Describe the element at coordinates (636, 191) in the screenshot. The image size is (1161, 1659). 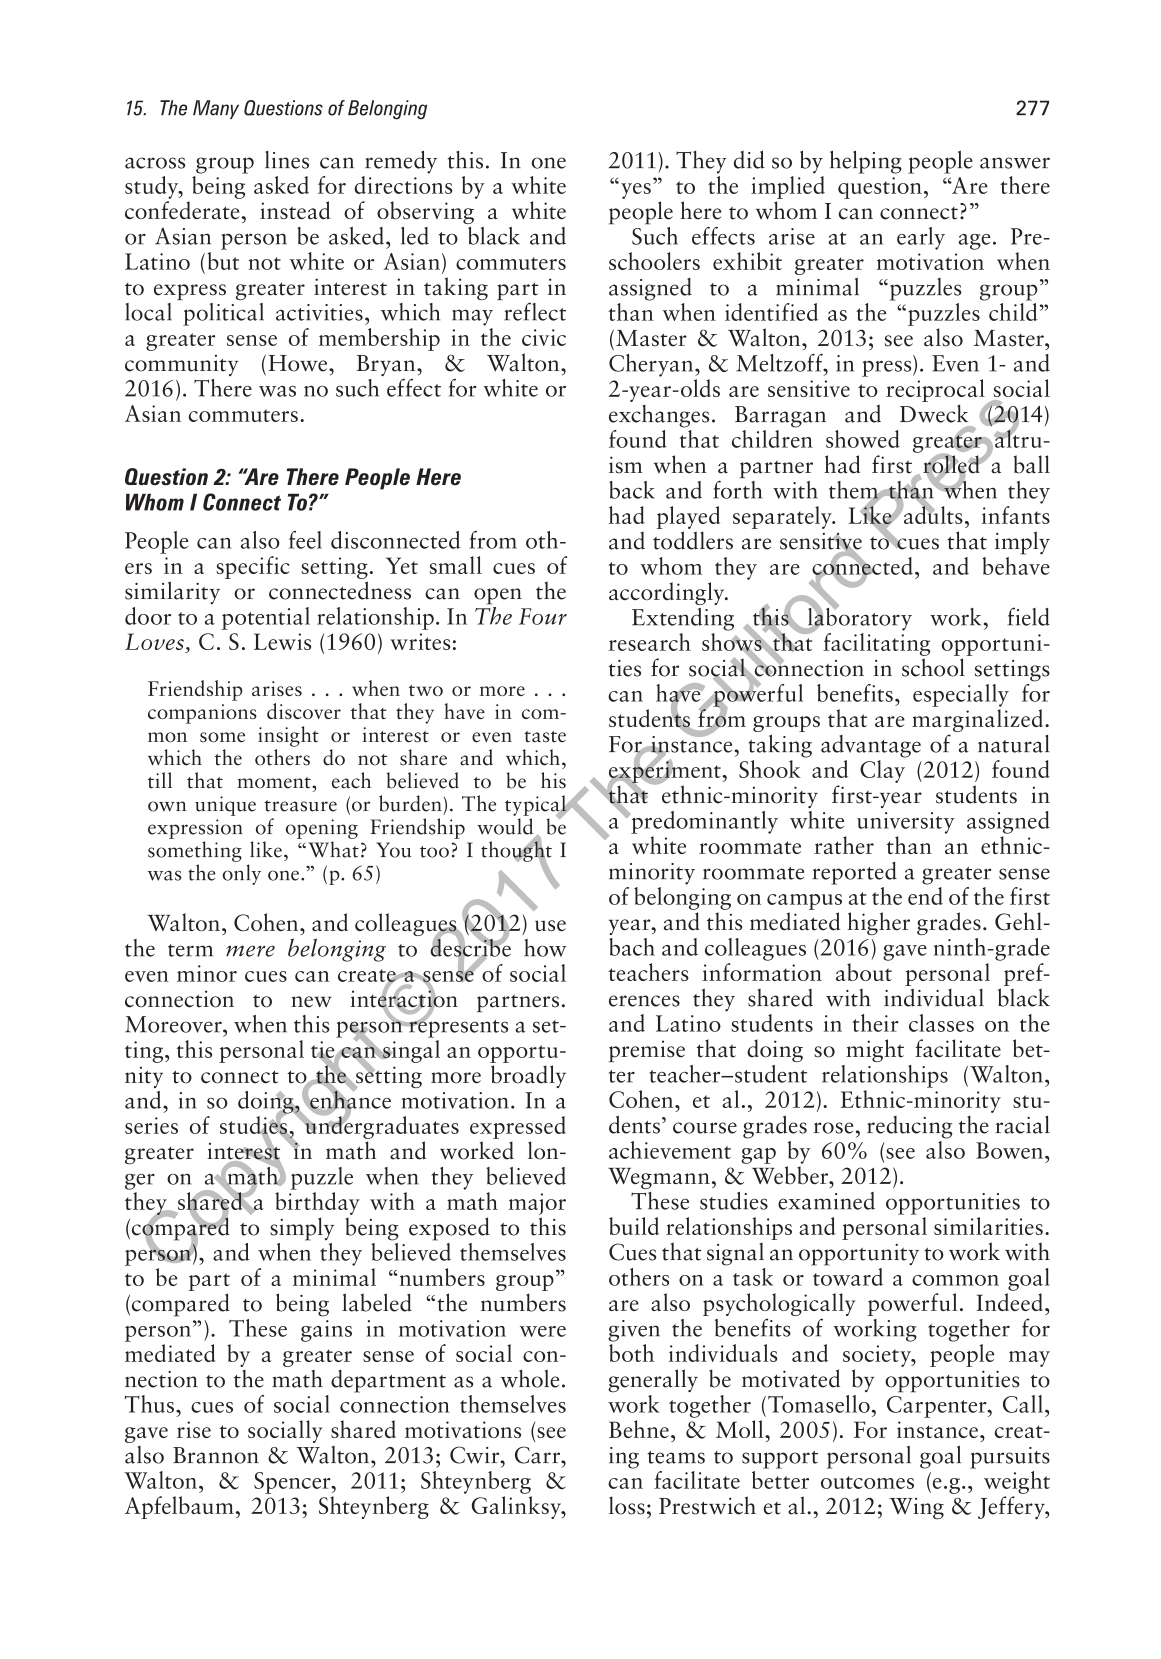
I see `yes` at that location.
